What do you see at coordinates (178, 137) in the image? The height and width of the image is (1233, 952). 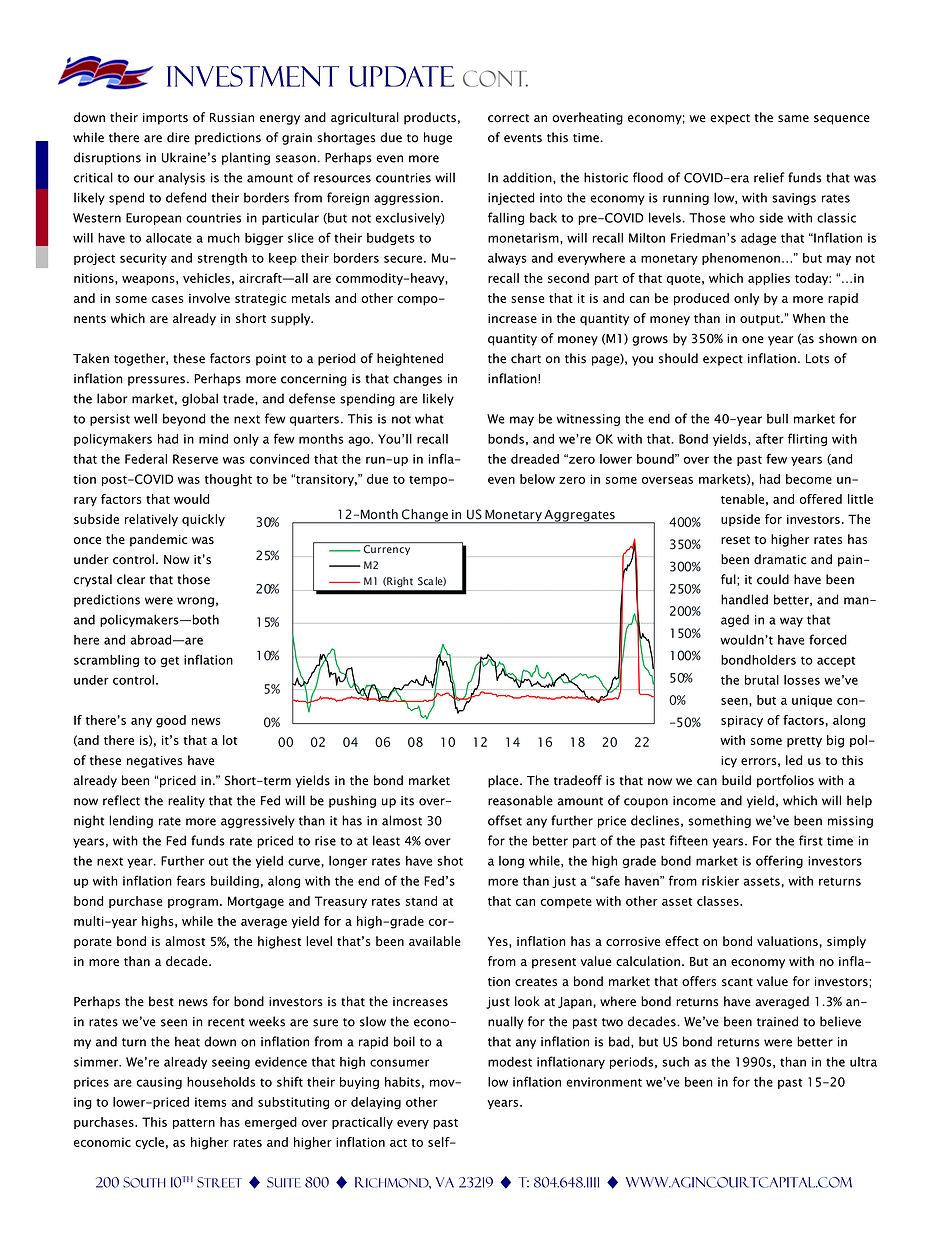 I see `dire` at bounding box center [178, 137].
